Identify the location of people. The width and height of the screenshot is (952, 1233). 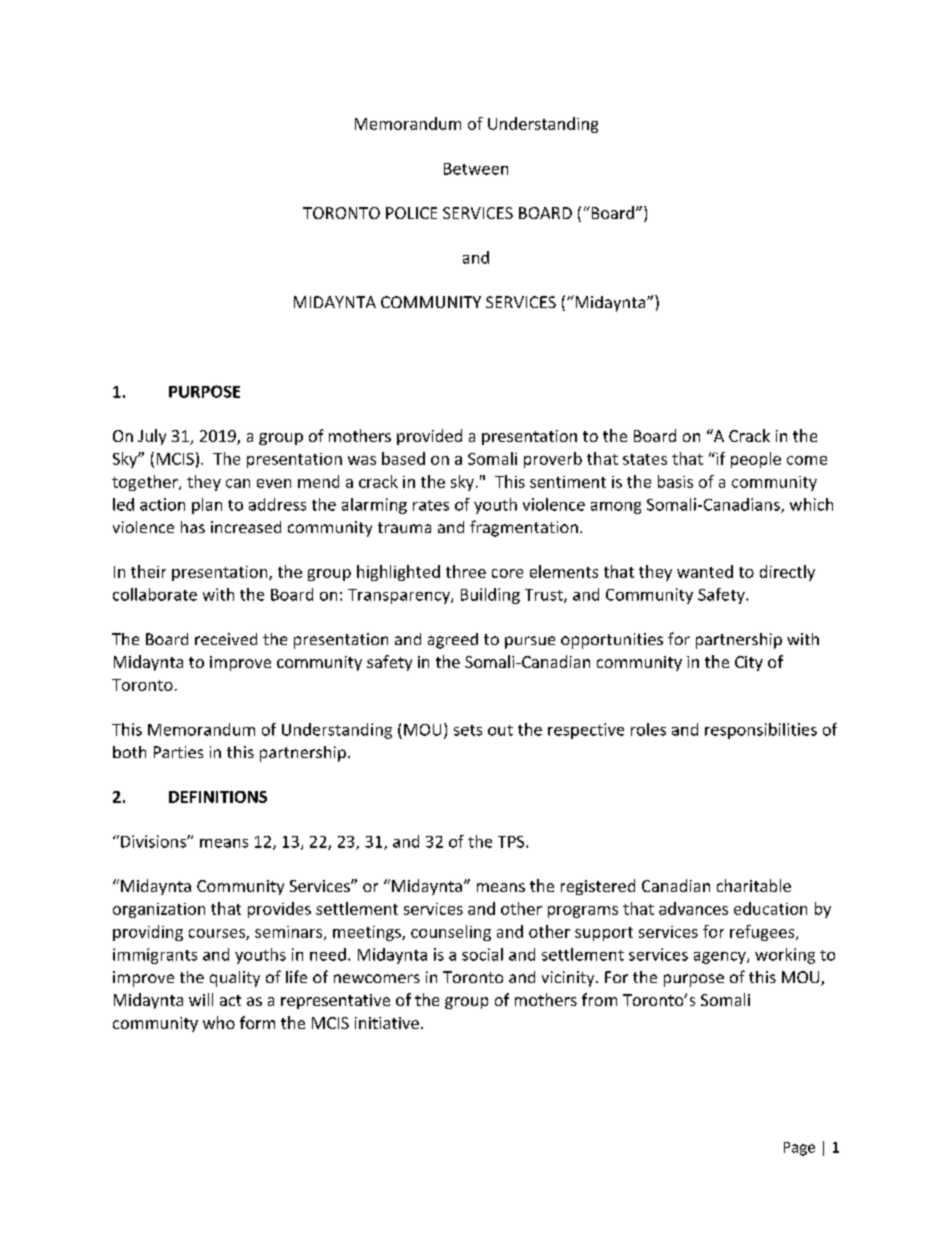
(756, 460).
